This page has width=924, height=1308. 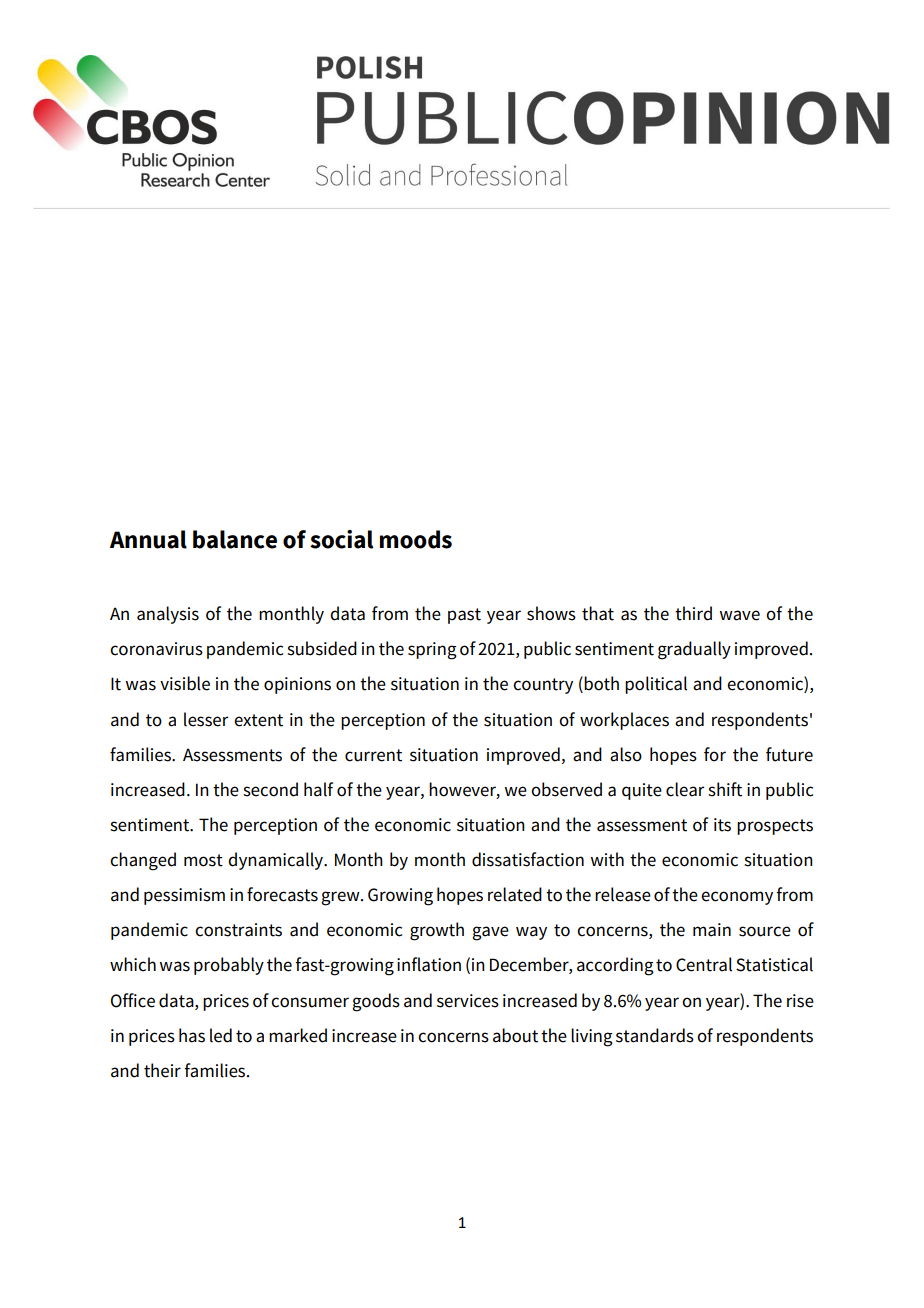 What do you see at coordinates (725, 789) in the page?
I see `shift` at bounding box center [725, 789].
